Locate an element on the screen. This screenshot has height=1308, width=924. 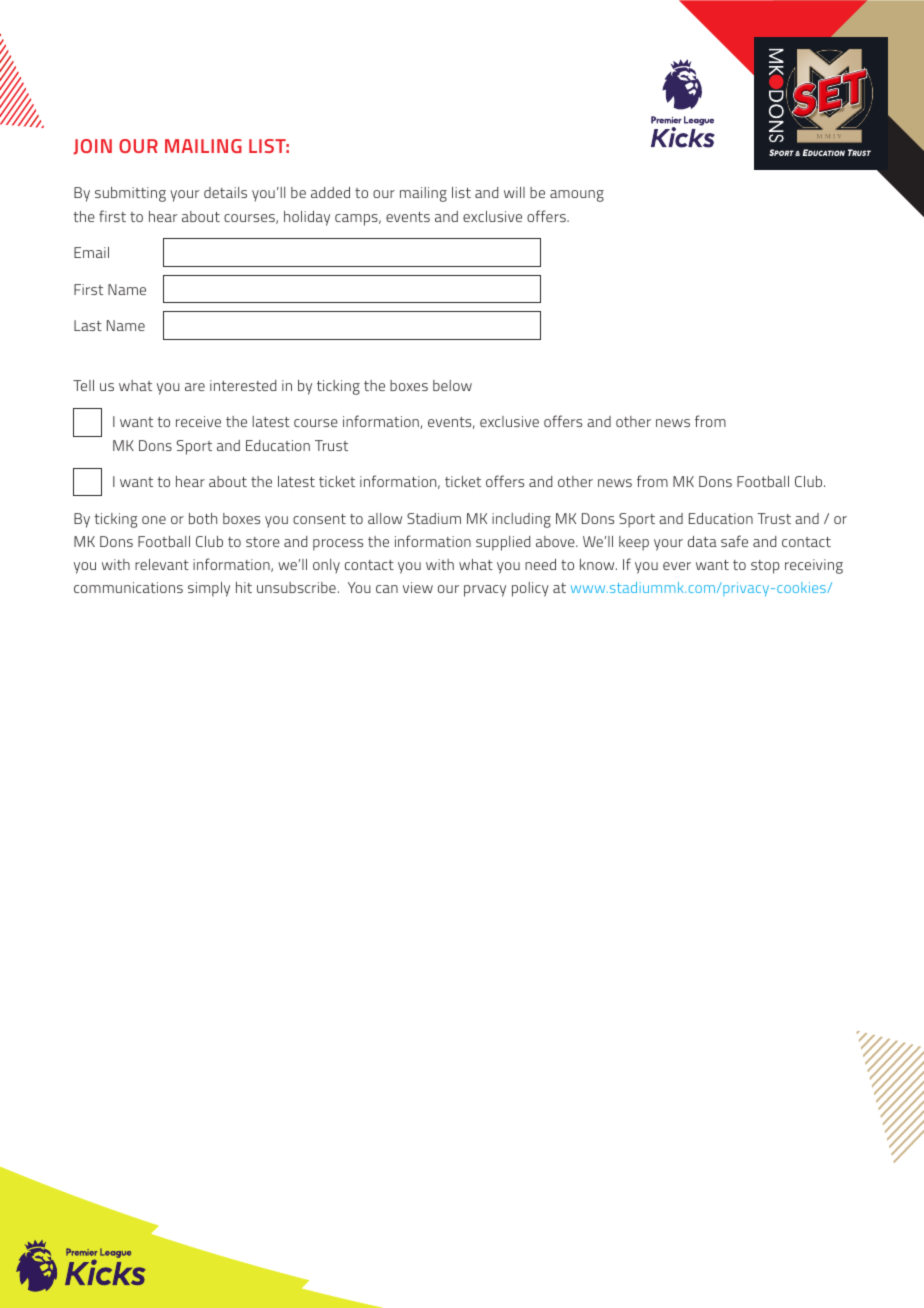
view is located at coordinates (418, 587).
